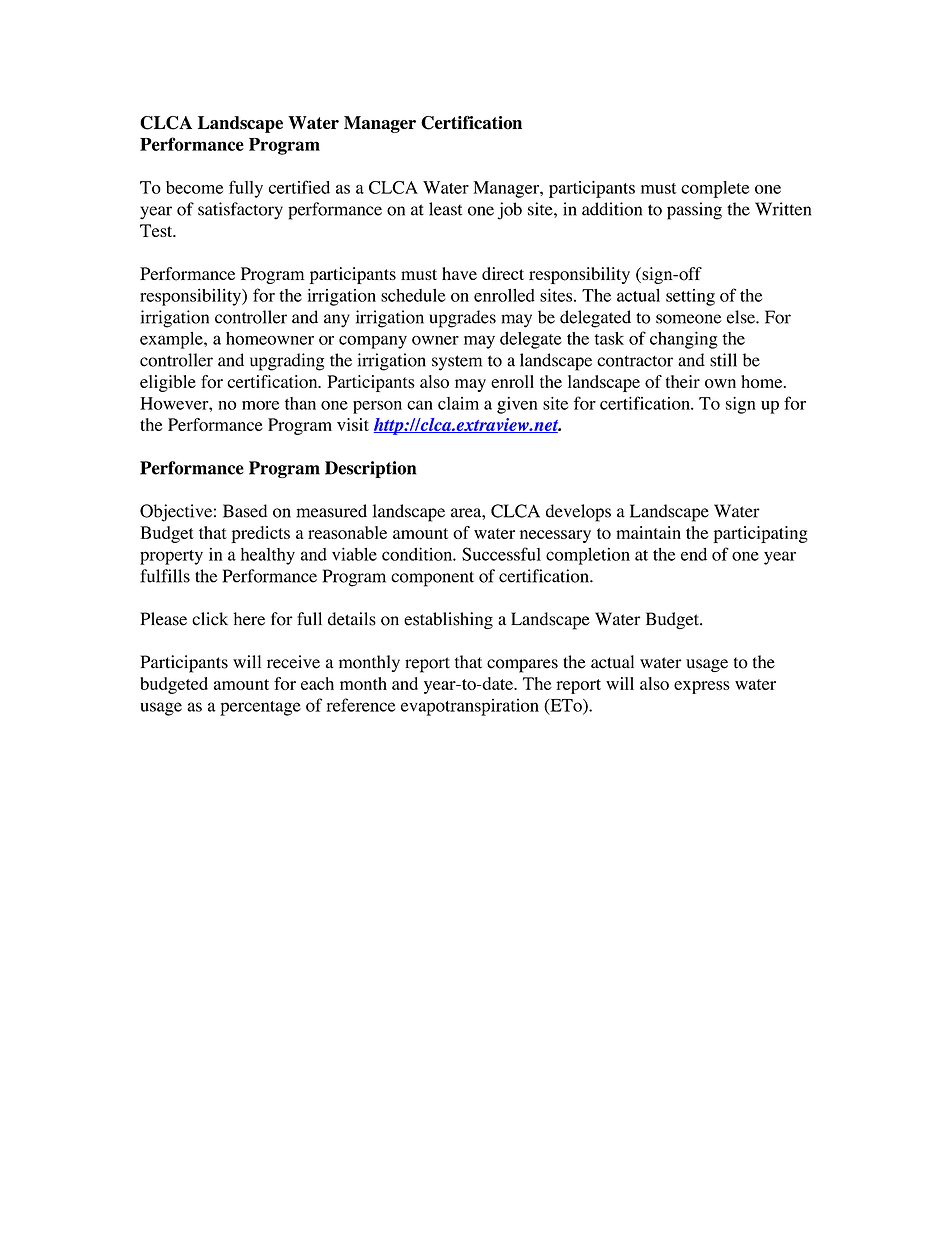  I want to click on satisfactory, so click(240, 211).
